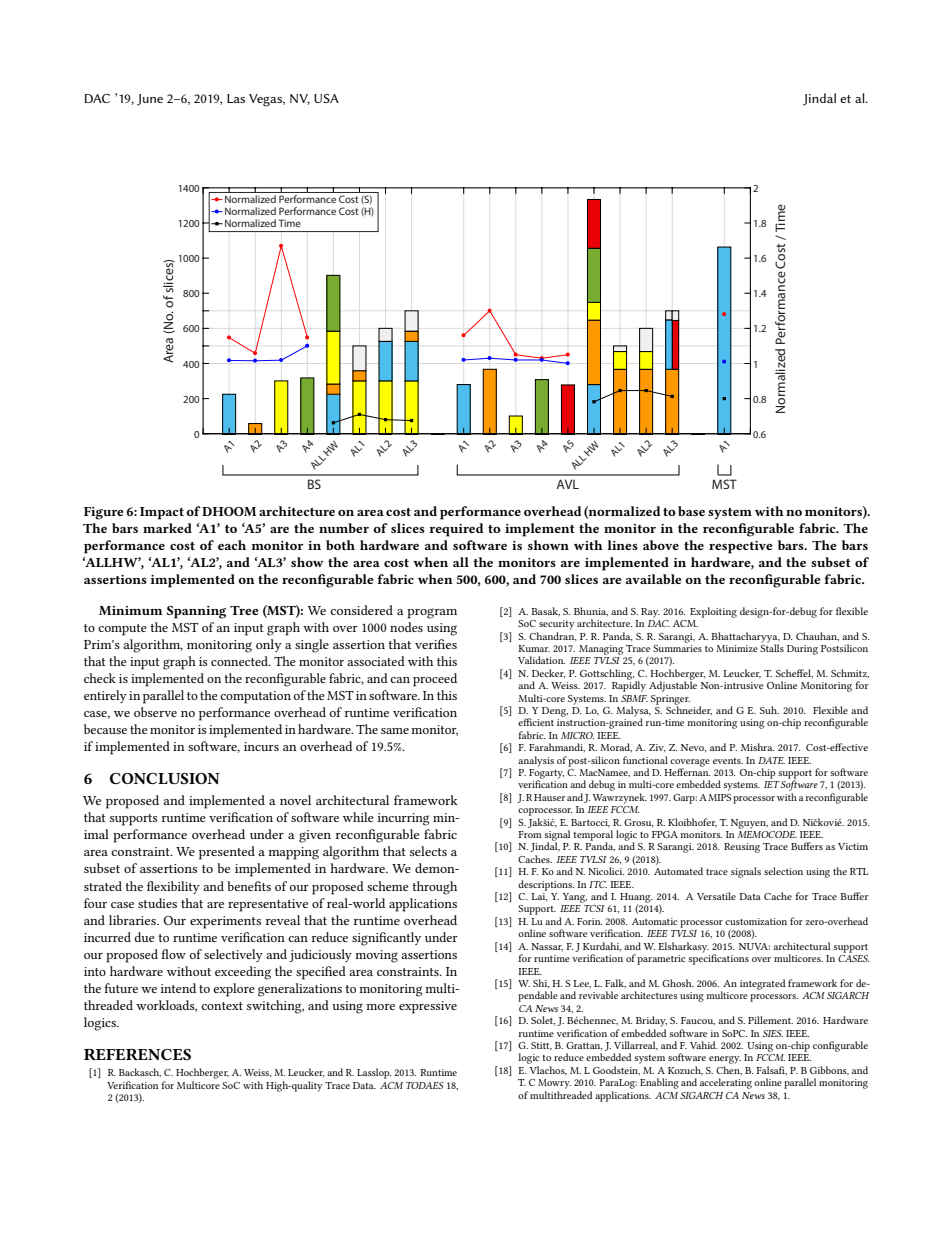  Describe the element at coordinates (757, 747) in the image. I see `Mishra` at that location.
